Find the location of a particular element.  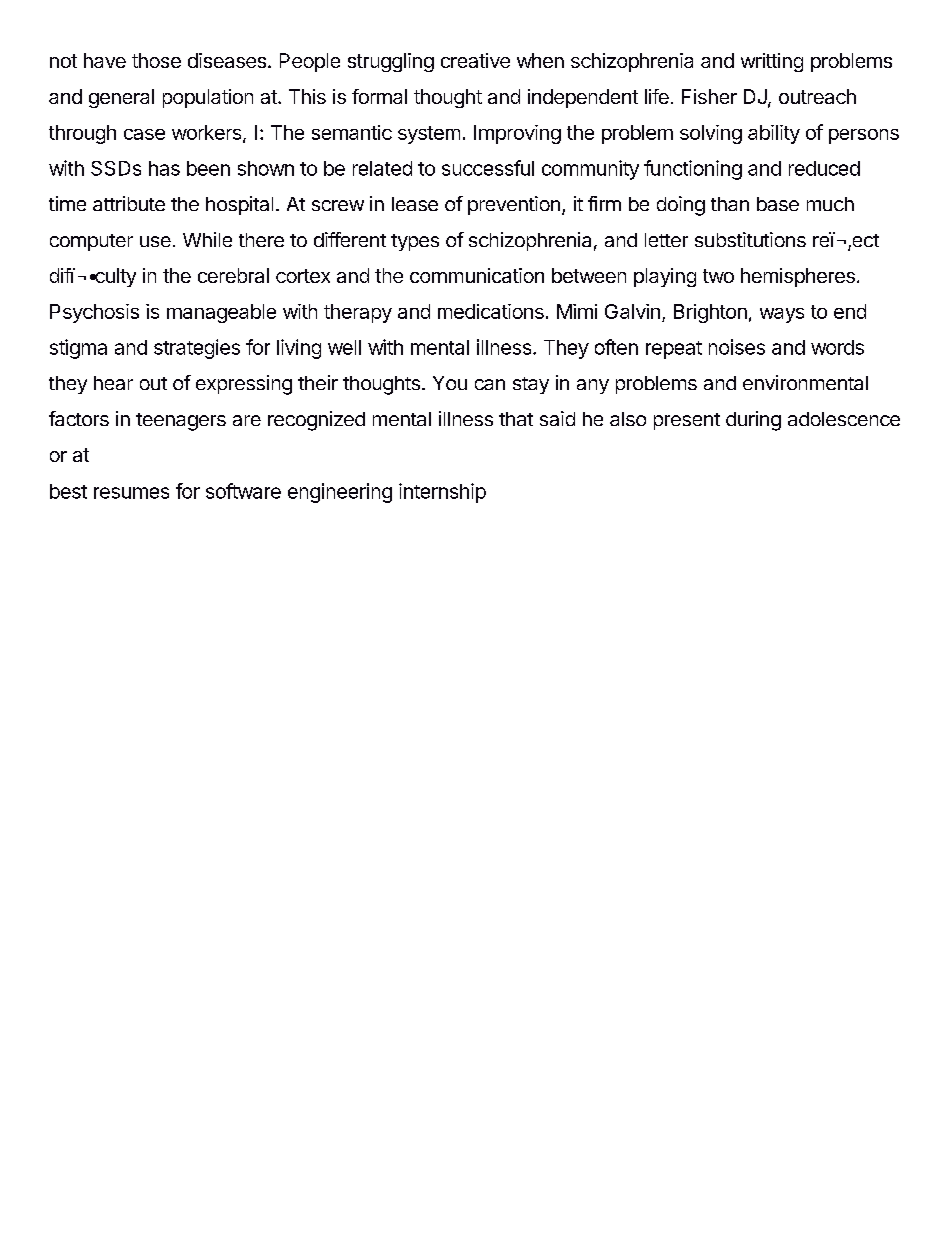

those is located at coordinates (156, 60).
